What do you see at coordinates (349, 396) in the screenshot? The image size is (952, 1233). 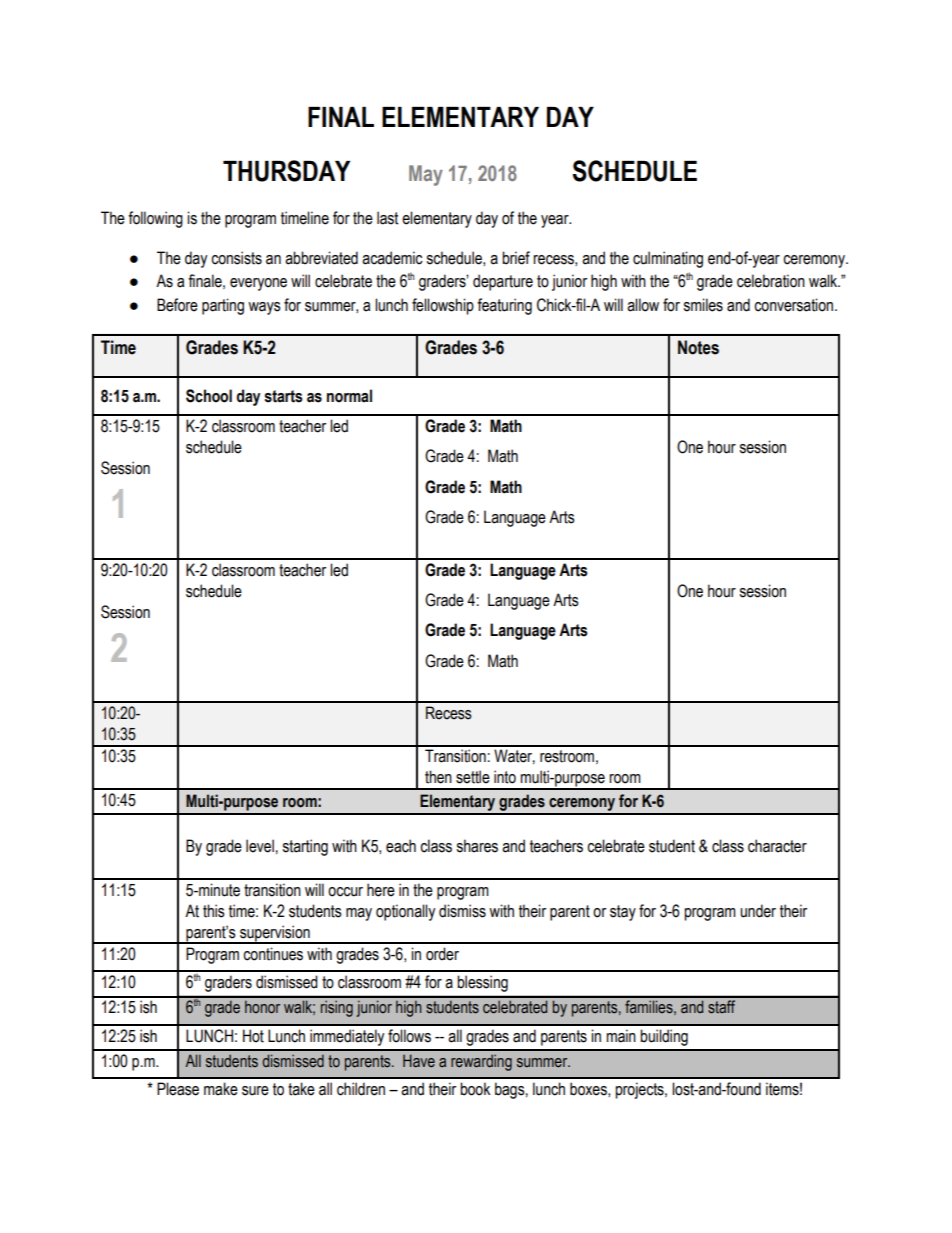 I see `normal` at bounding box center [349, 396].
